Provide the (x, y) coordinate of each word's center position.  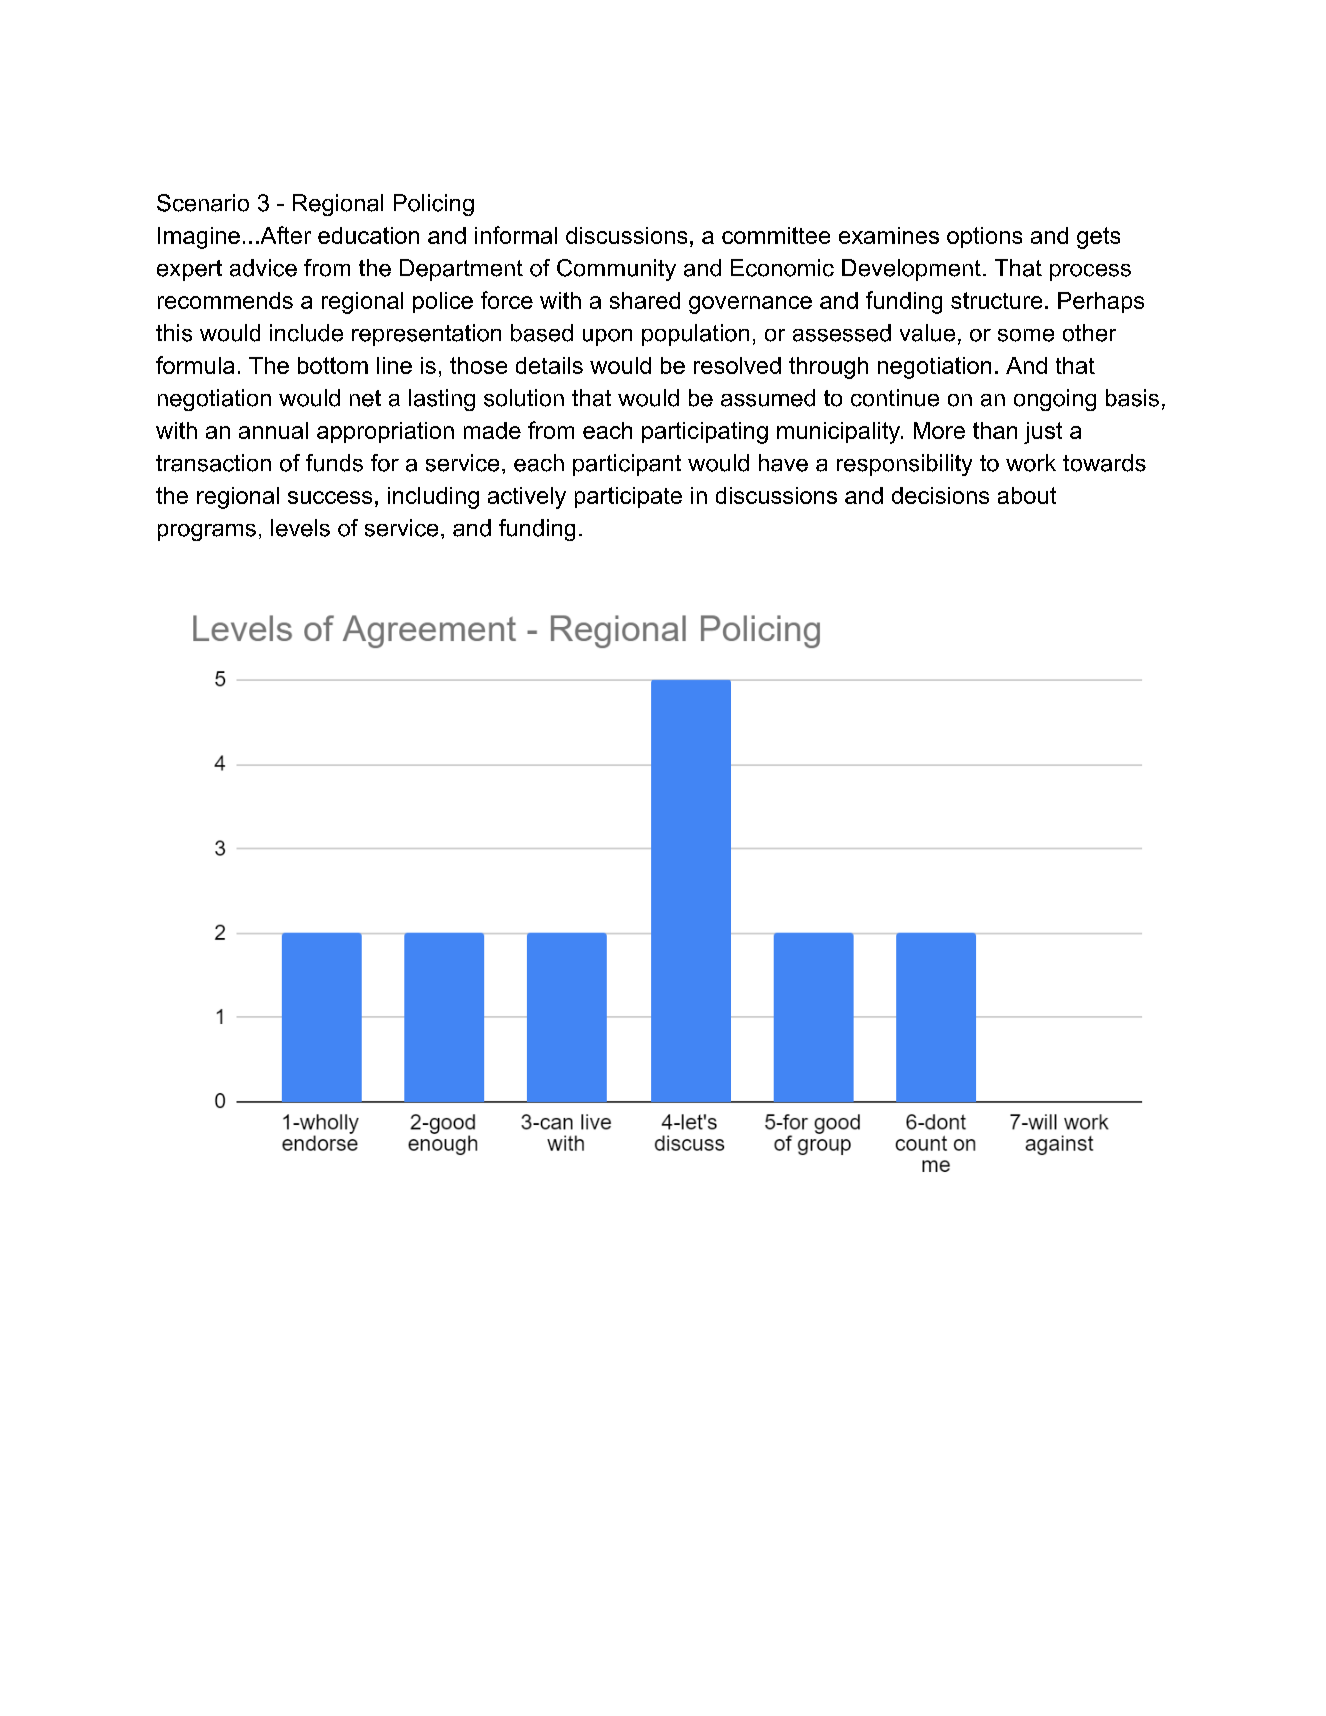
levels (300, 528)
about (1027, 495)
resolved (737, 365)
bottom (333, 365)
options (984, 237)
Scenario (203, 203)
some (1026, 335)
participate (628, 497)
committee (776, 235)
